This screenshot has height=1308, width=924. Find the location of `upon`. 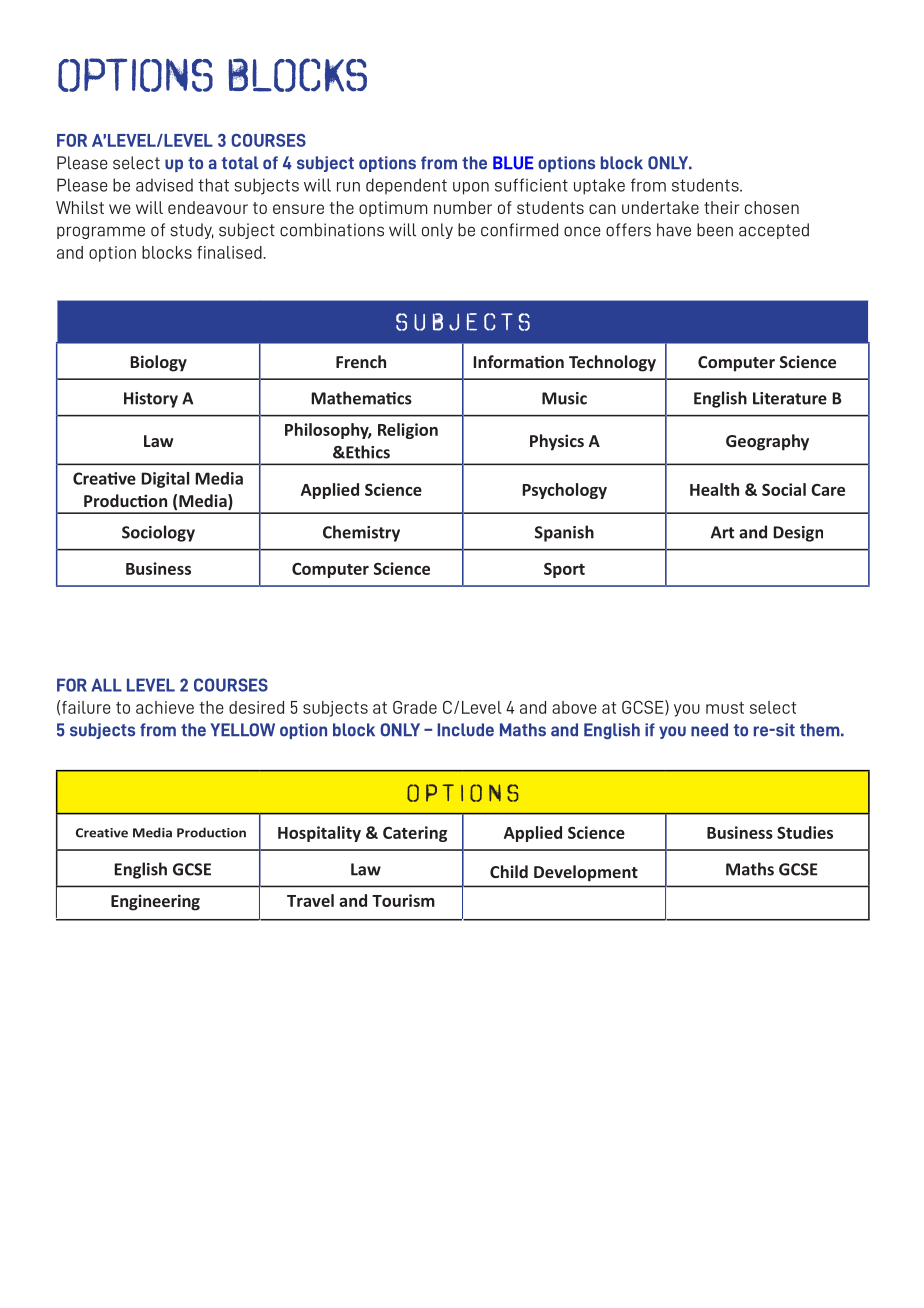

upon is located at coordinates (471, 188).
